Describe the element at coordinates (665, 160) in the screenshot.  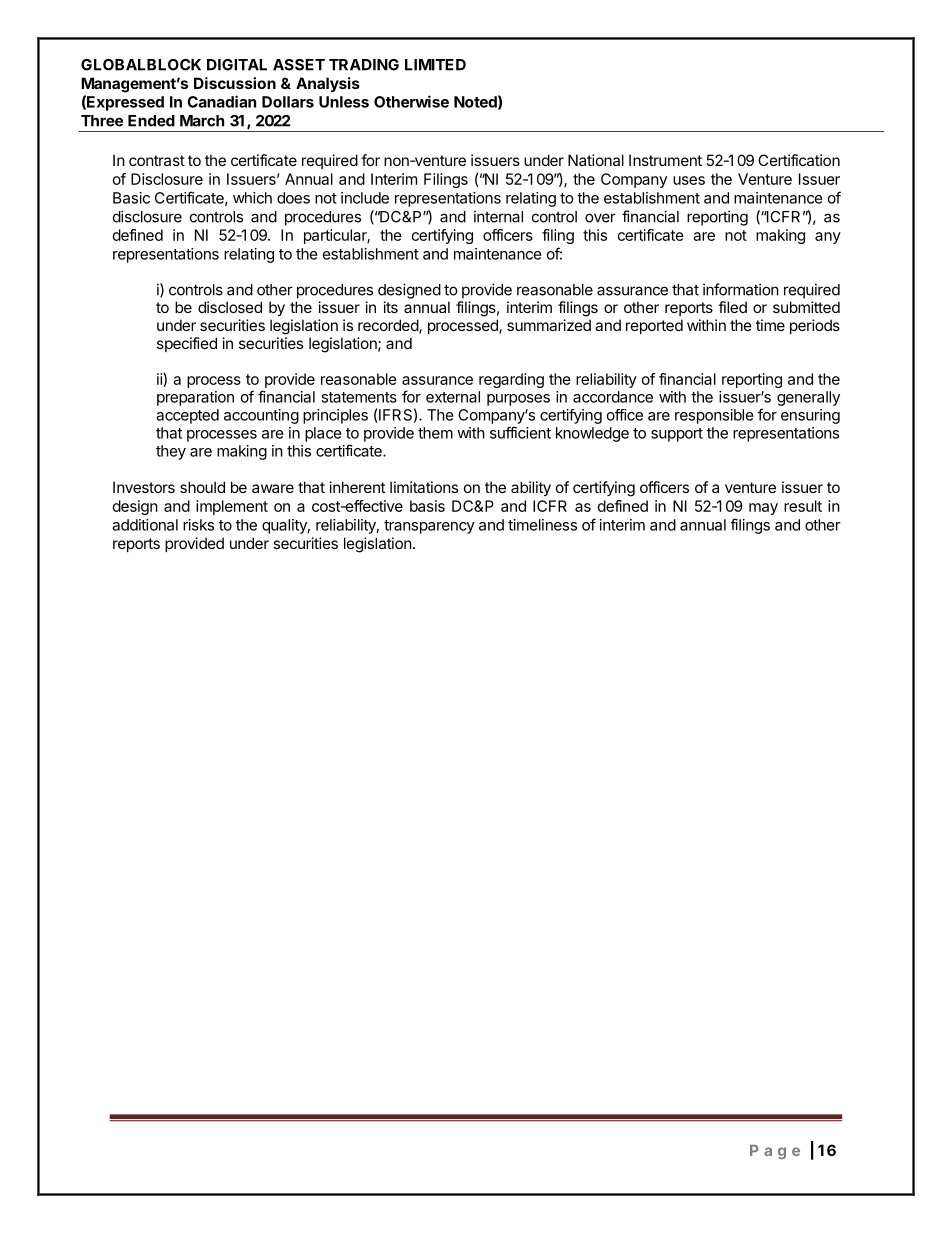
I see `Instrument` at that location.
